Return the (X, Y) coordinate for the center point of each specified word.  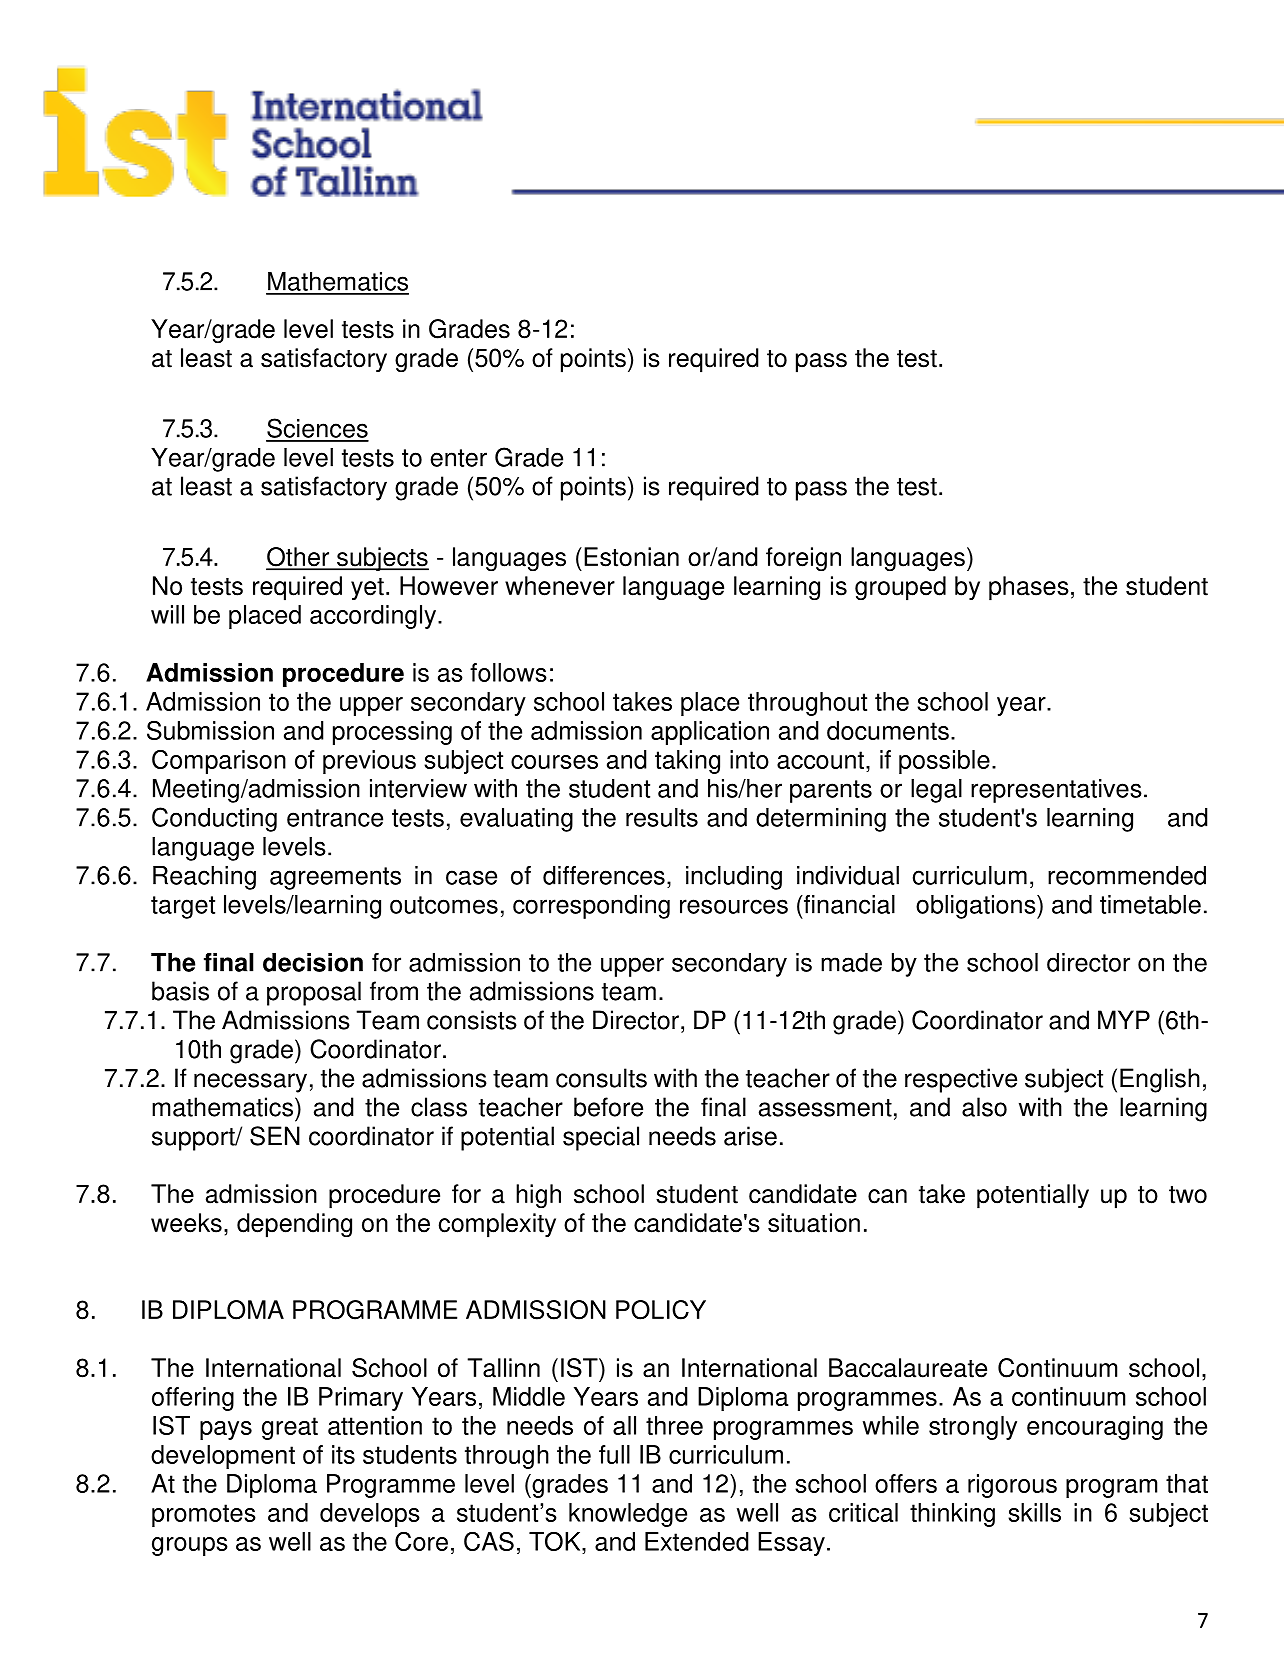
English (1160, 1080)
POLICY (661, 1310)
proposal (314, 993)
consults (601, 1078)
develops (370, 1515)
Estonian (631, 557)
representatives (1056, 791)
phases (1029, 588)
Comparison (219, 762)
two (1188, 1195)
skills (1034, 1512)
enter (458, 458)
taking (687, 762)
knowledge (628, 1515)
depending (294, 1225)
